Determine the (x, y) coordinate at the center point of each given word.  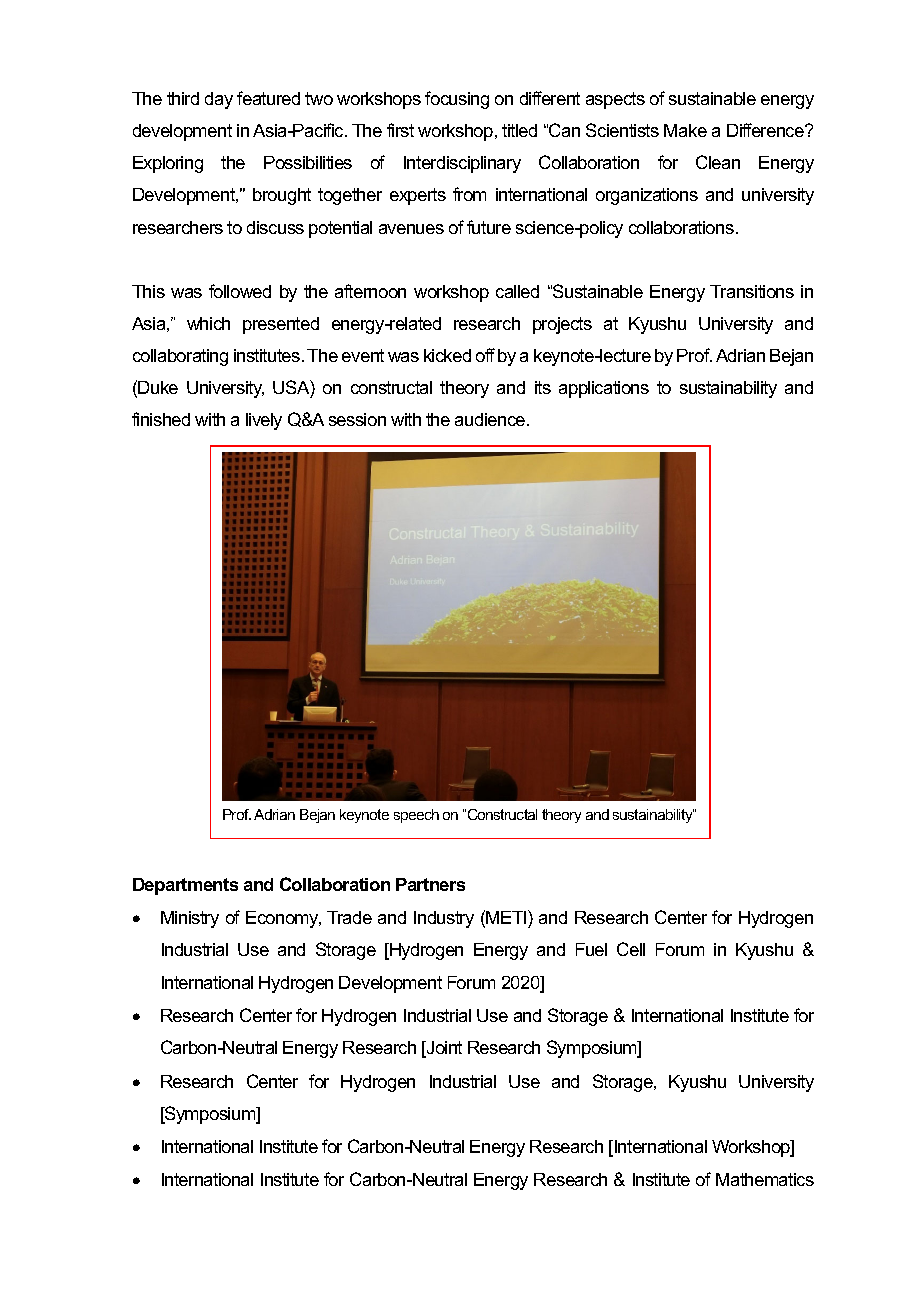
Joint (443, 1049)
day (219, 100)
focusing (457, 100)
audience (491, 419)
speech (416, 816)
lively (264, 421)
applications (604, 389)
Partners (430, 884)
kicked (447, 355)
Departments (185, 886)
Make (685, 130)
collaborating (180, 357)
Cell (631, 949)
